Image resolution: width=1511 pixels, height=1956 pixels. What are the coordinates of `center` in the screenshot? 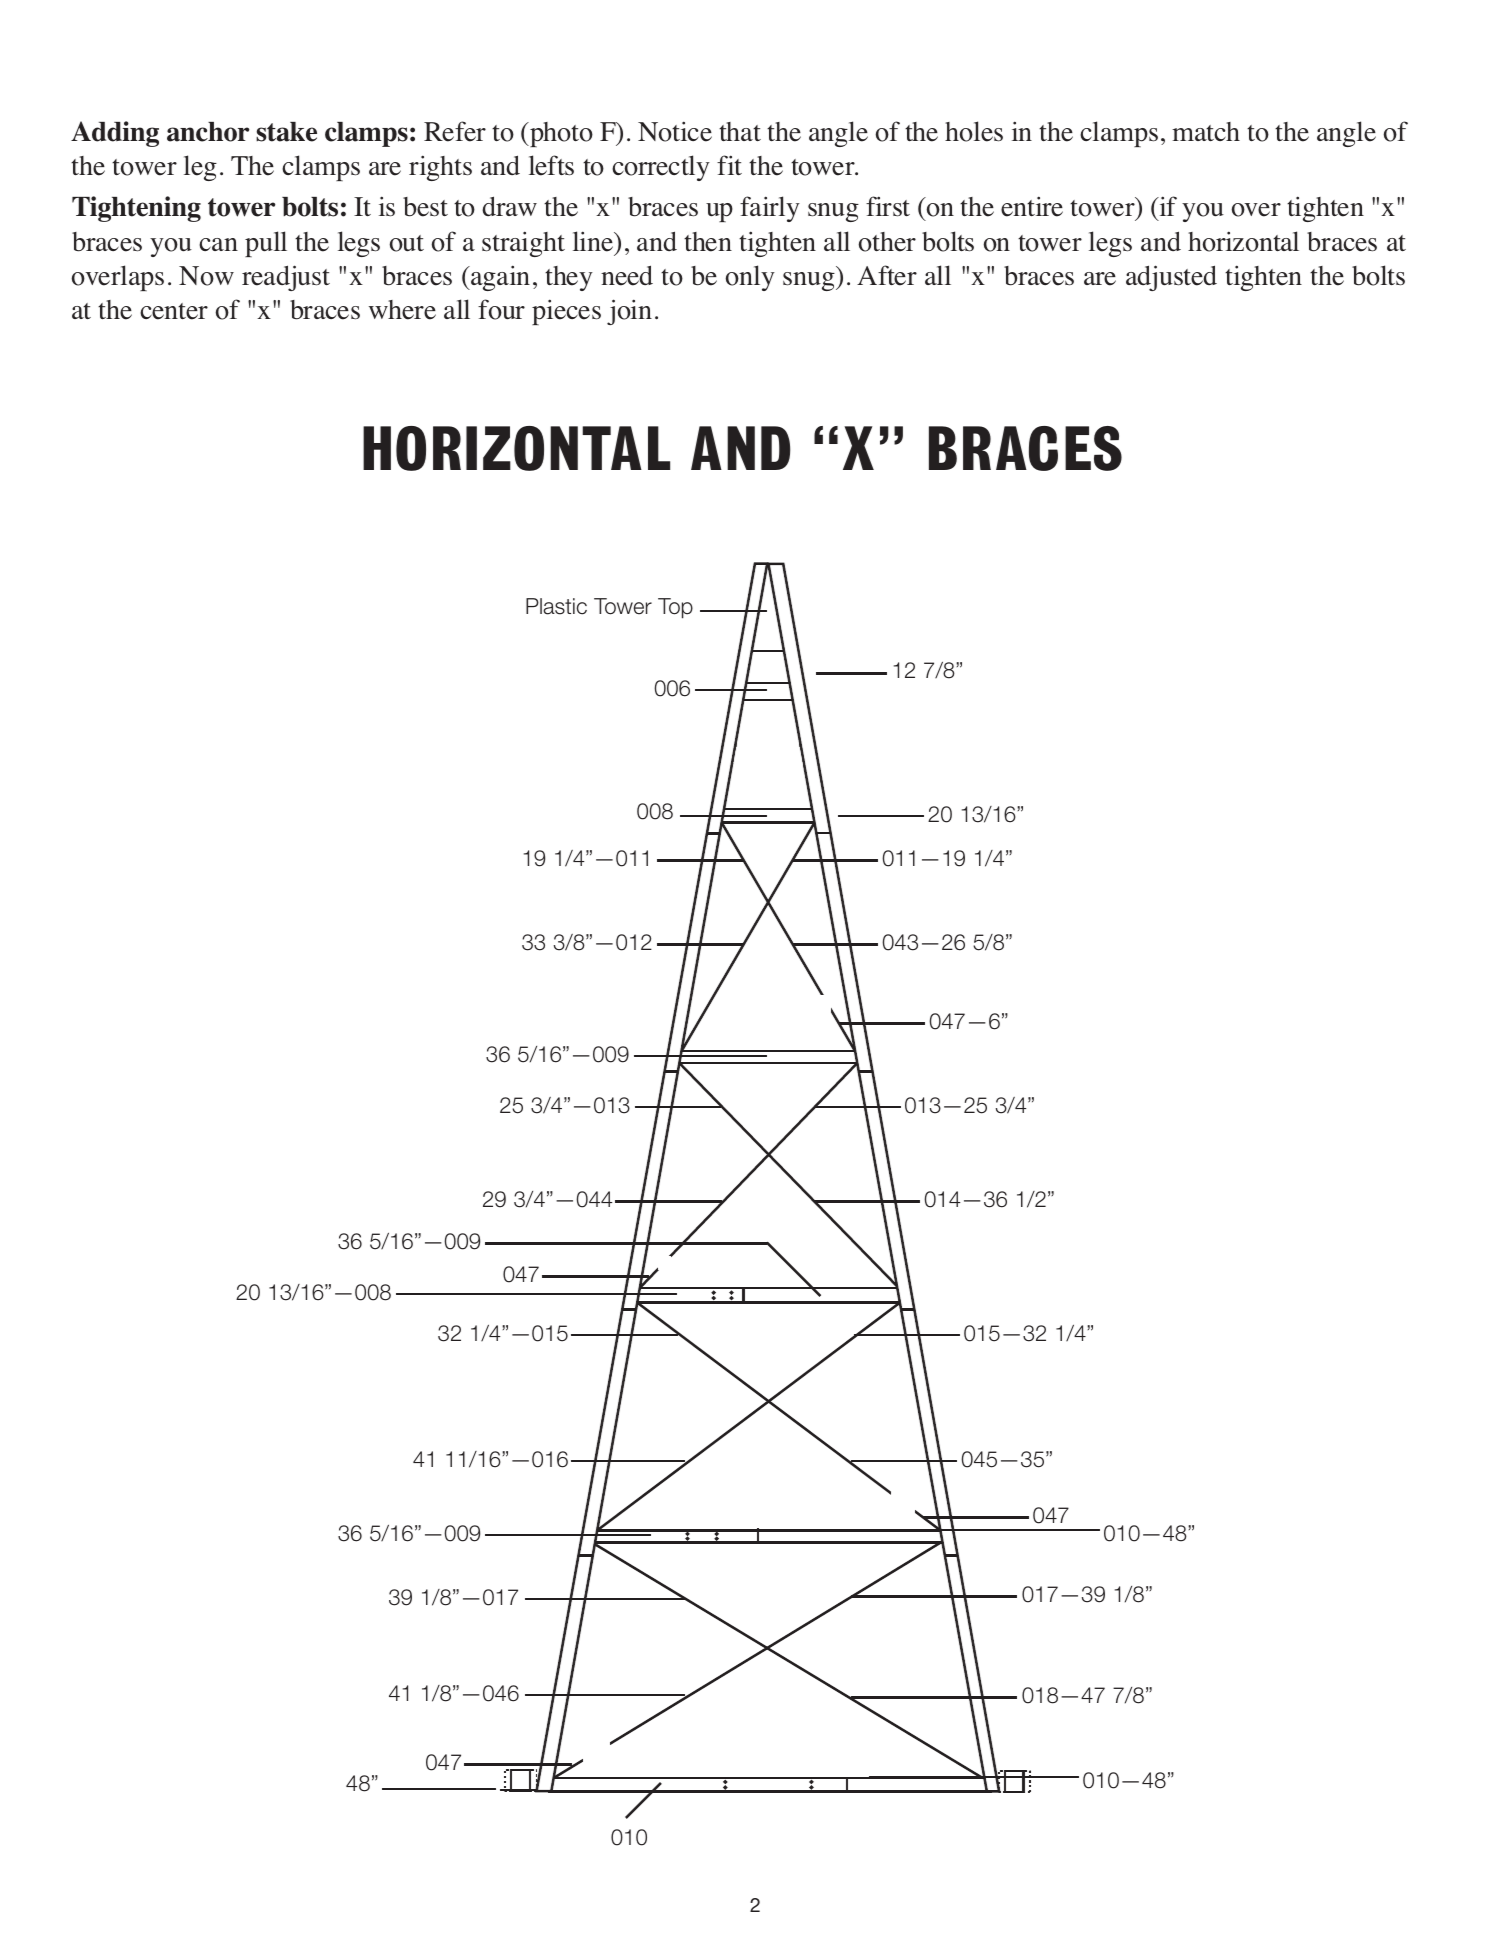 It's located at (174, 311).
